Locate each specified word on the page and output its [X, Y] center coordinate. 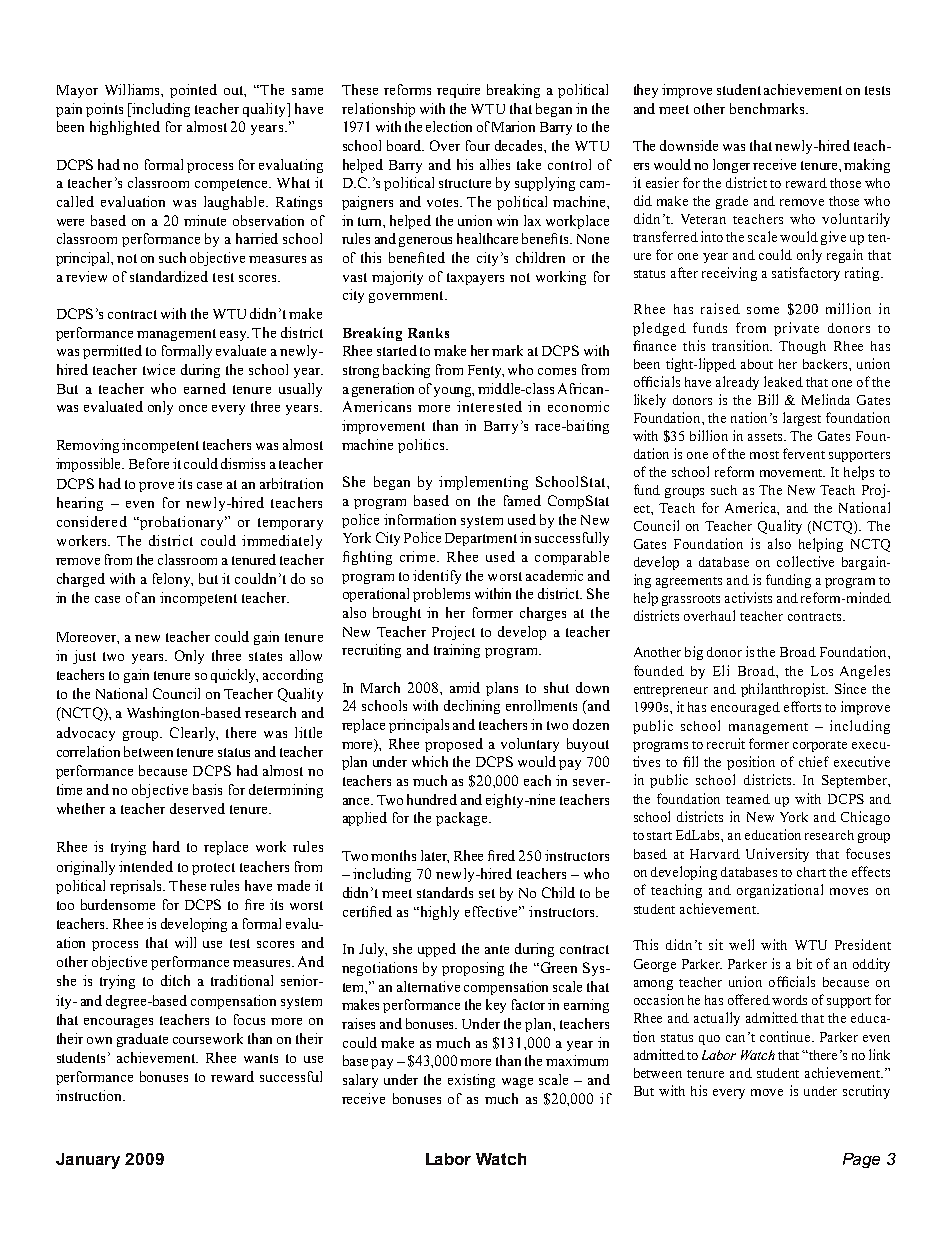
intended [146, 866]
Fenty [486, 371]
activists [748, 597]
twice [159, 369]
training [457, 651]
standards [445, 892]
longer [733, 166]
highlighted [125, 128]
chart [811, 872]
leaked [783, 381]
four [478, 145]
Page [861, 1160]
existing [471, 1081]
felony [173, 580]
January [88, 1161]
